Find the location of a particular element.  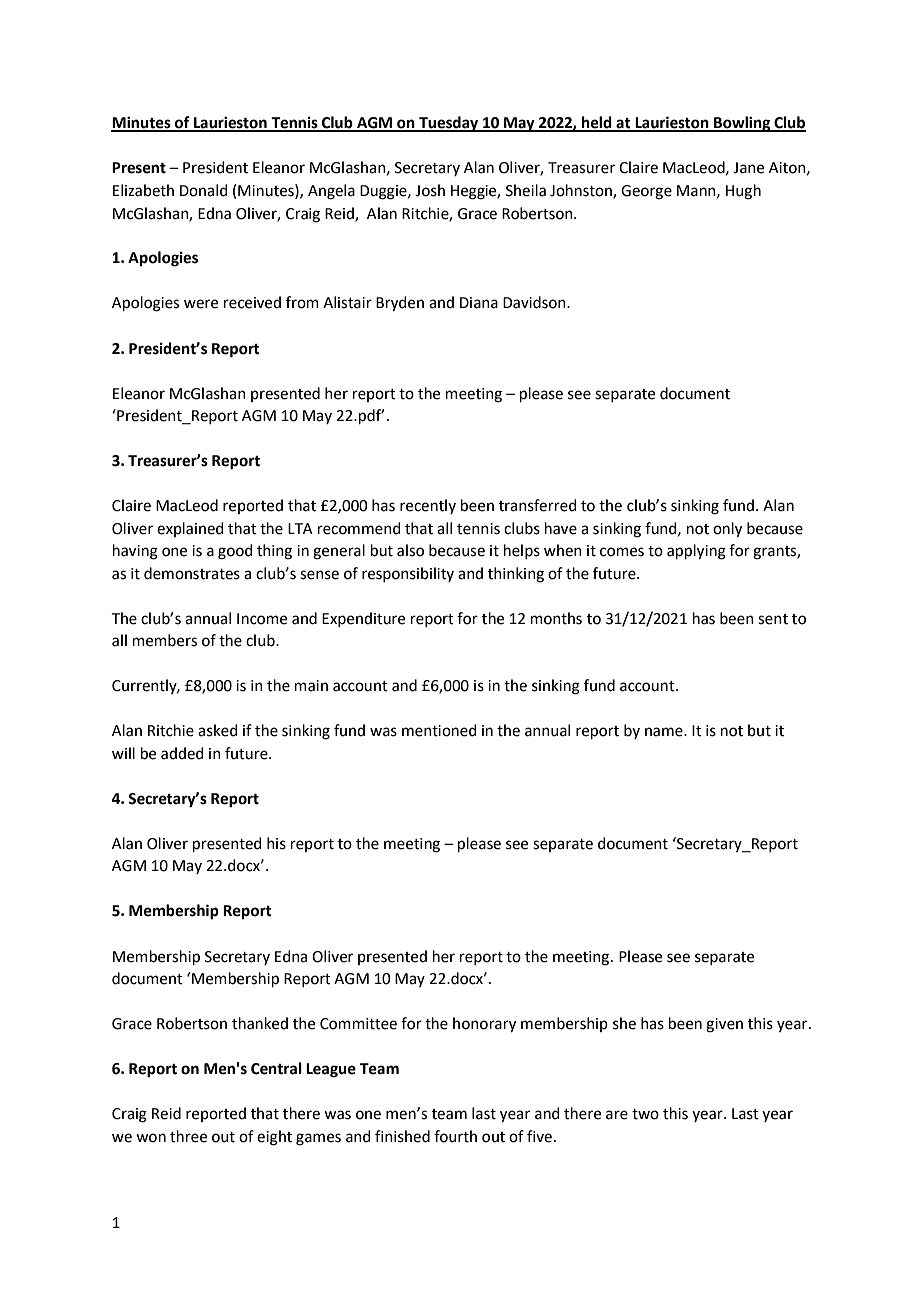

added is located at coordinates (182, 753).
